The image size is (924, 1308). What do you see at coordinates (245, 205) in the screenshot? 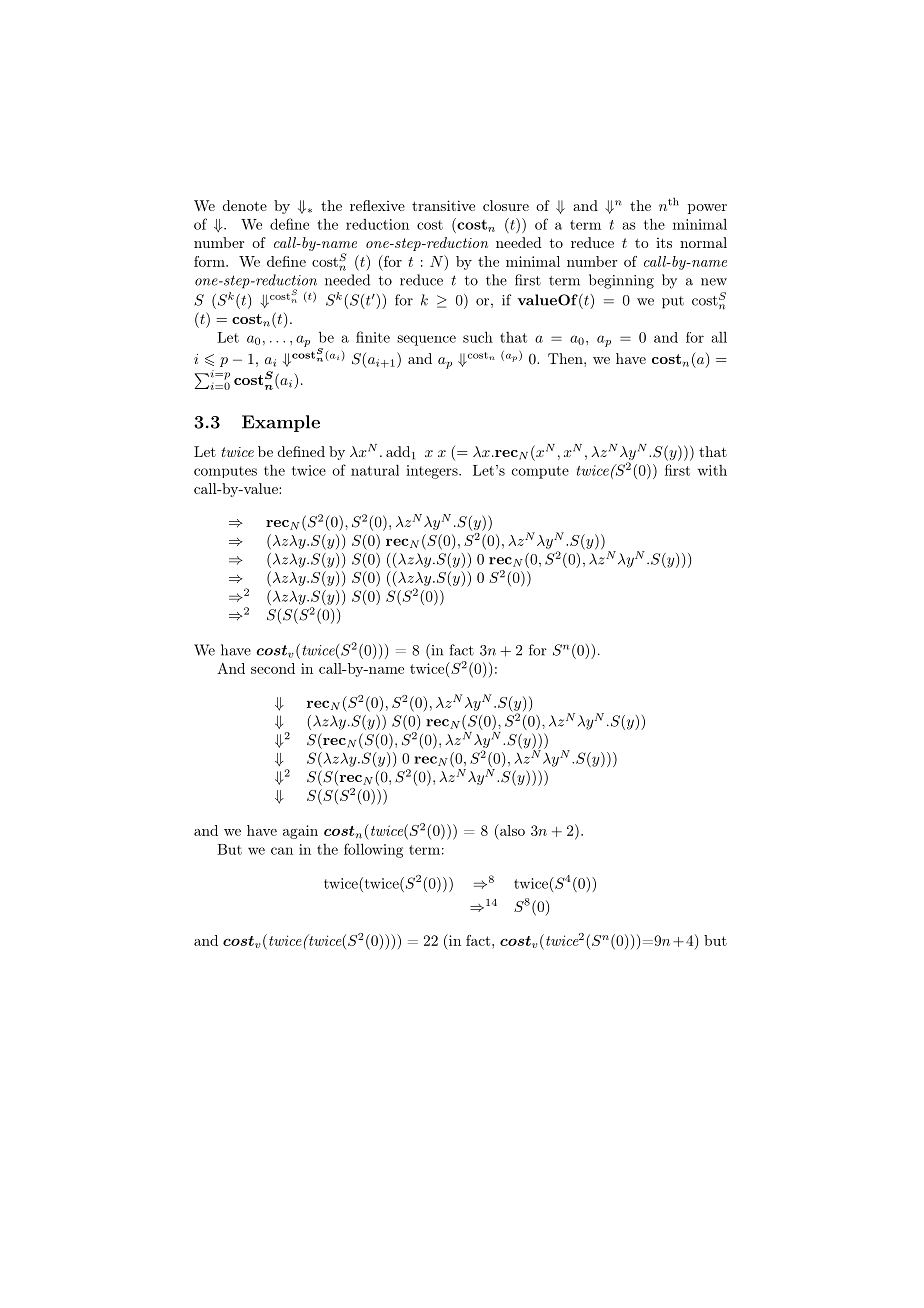
I see `denote` at bounding box center [245, 205].
